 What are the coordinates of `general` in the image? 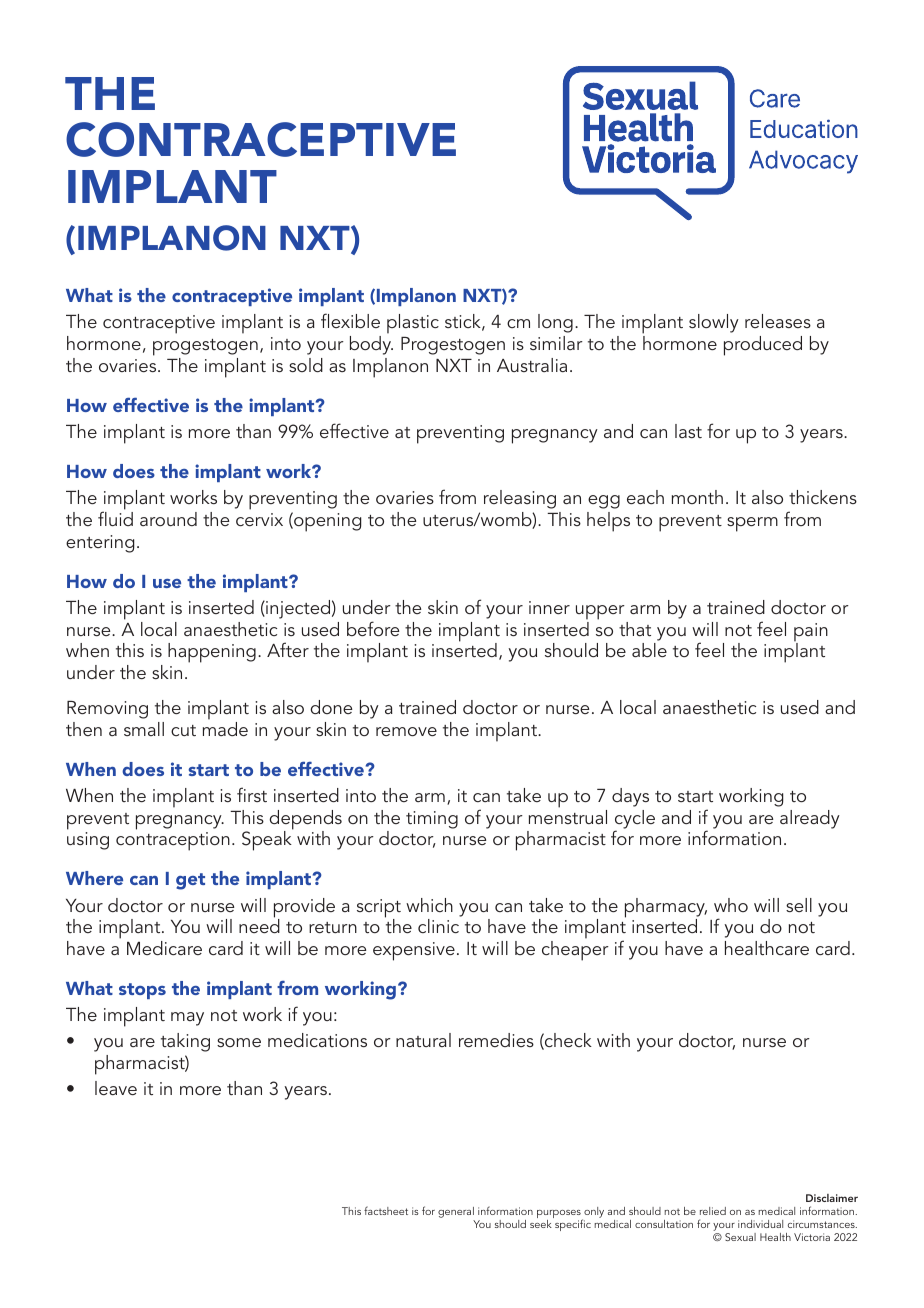 It's located at (456, 1214).
